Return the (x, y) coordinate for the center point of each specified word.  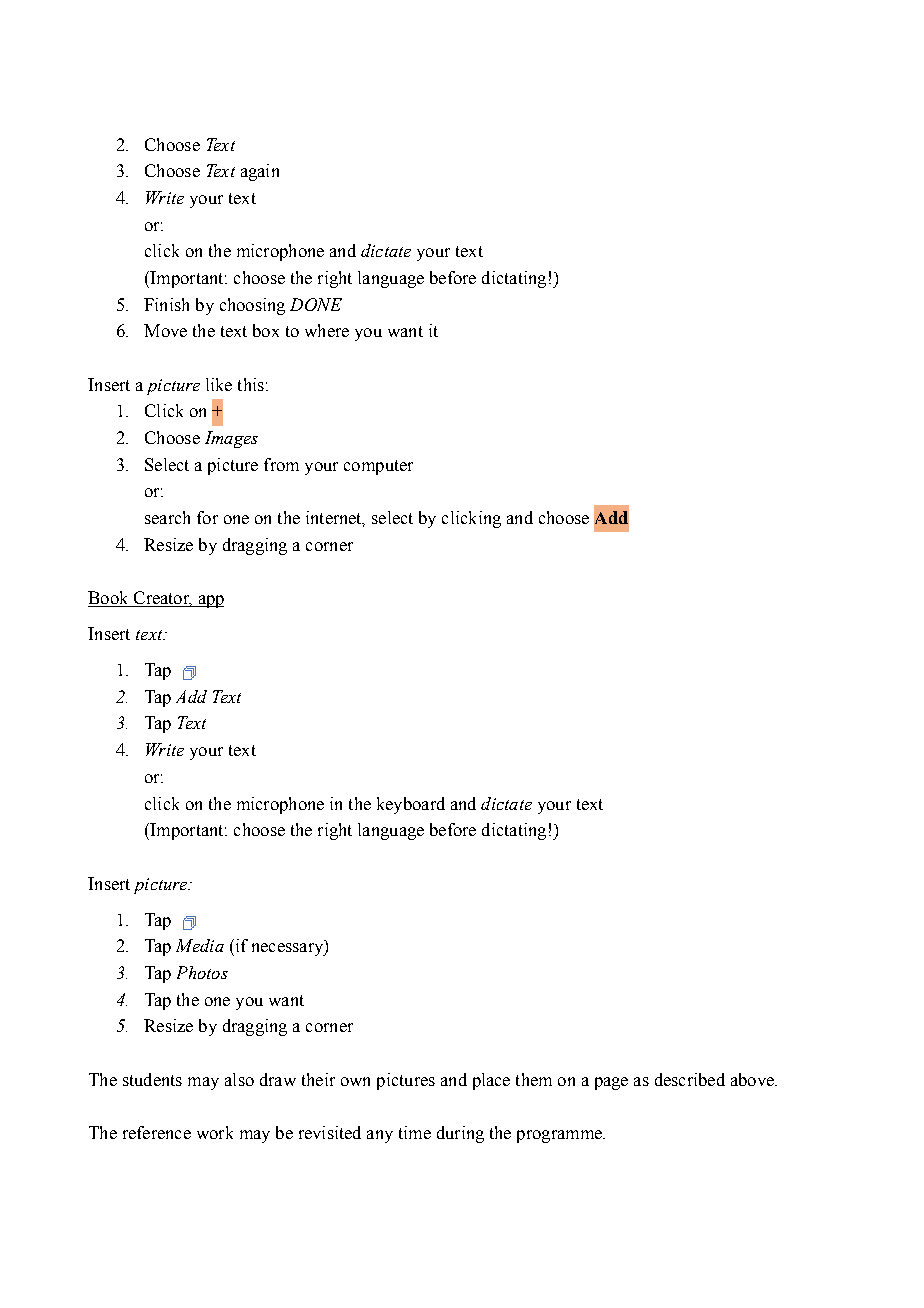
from (281, 464)
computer (378, 467)
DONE (316, 304)
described (690, 1079)
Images (231, 439)
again (260, 172)
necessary (289, 949)
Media (200, 945)
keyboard (411, 805)
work (215, 1132)
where (327, 330)
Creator (161, 599)
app (210, 601)
